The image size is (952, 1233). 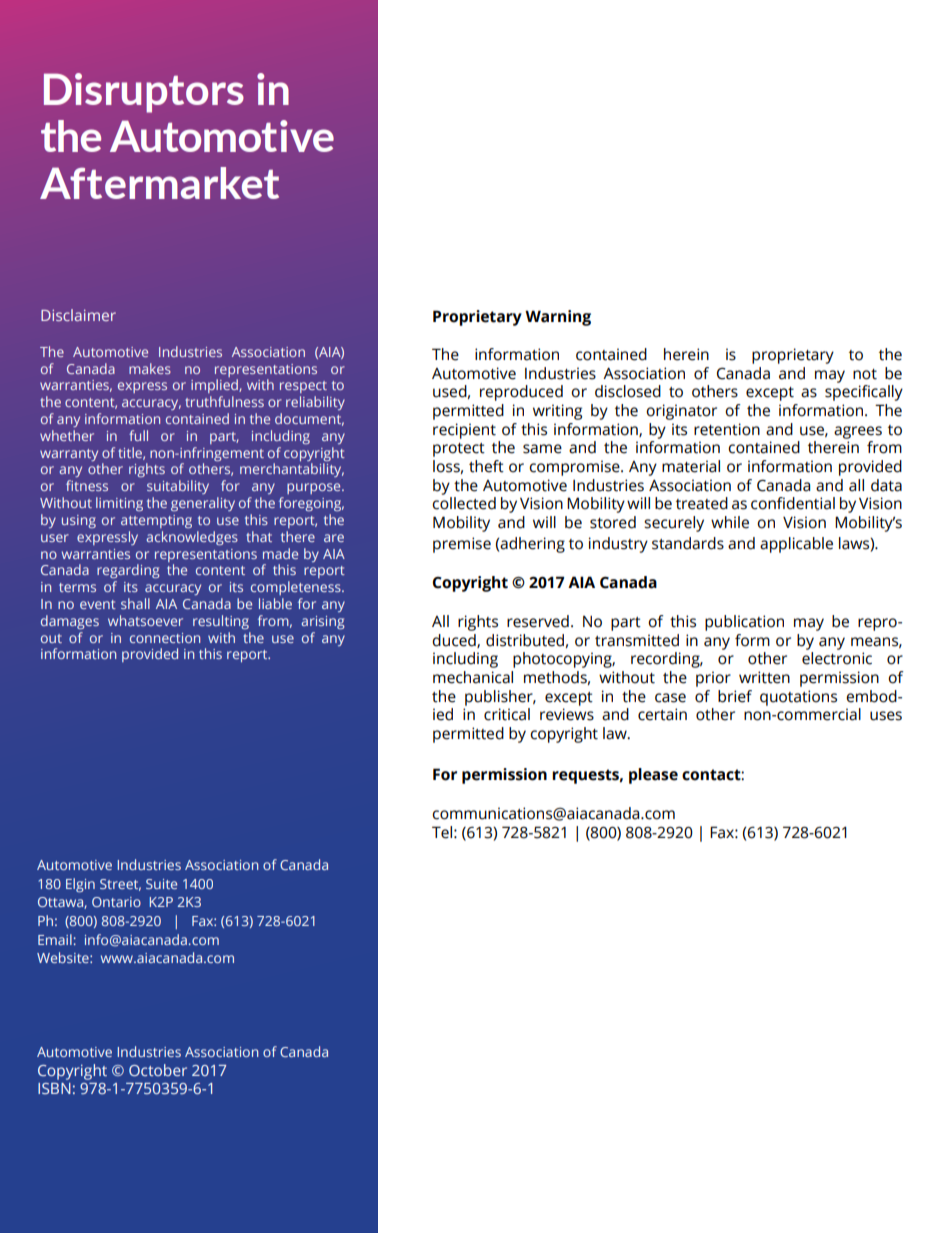 What do you see at coordinates (159, 183) in the document?
I see `Aftermarket` at bounding box center [159, 183].
